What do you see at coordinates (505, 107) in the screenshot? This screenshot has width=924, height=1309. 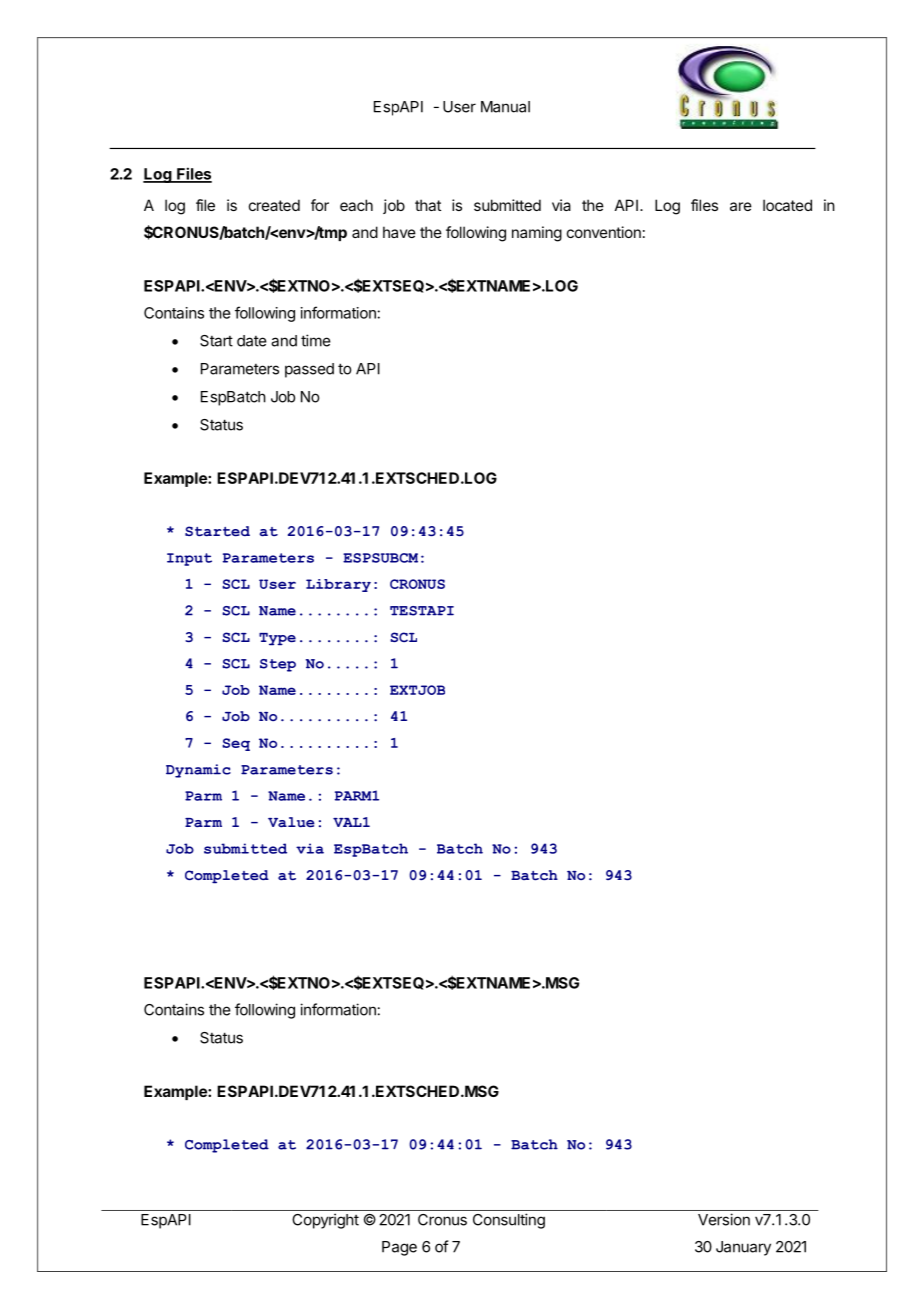 I see `Manual` at bounding box center [505, 107].
